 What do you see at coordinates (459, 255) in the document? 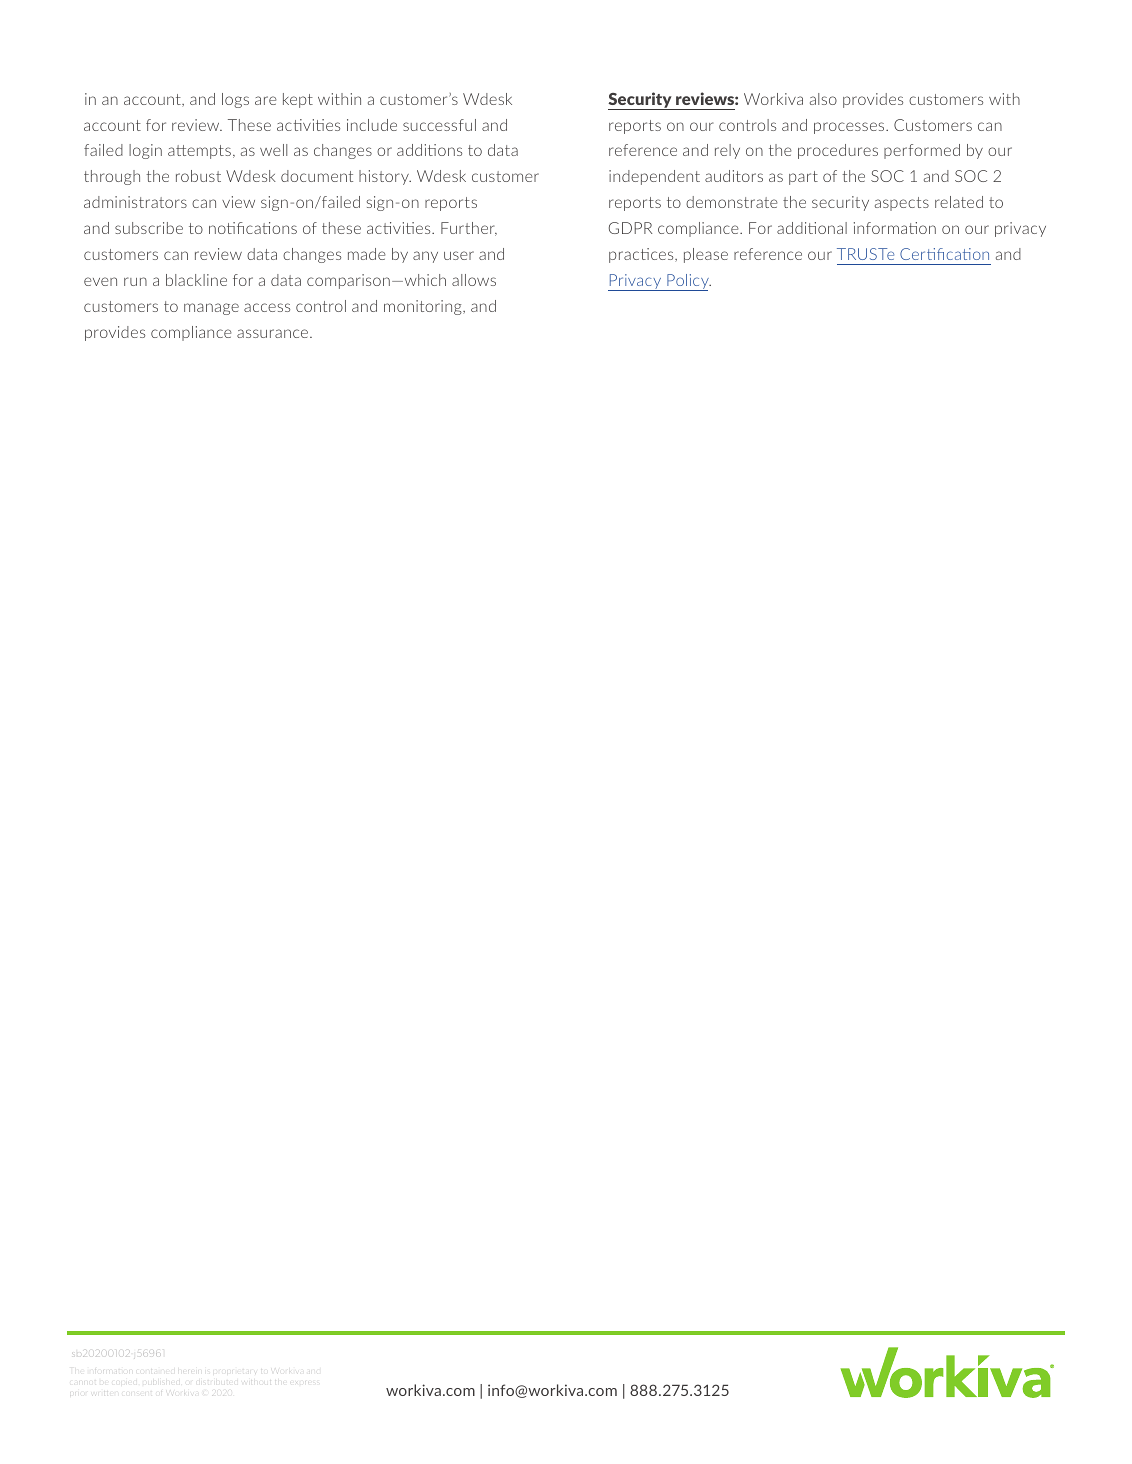
I see `user` at bounding box center [459, 255].
